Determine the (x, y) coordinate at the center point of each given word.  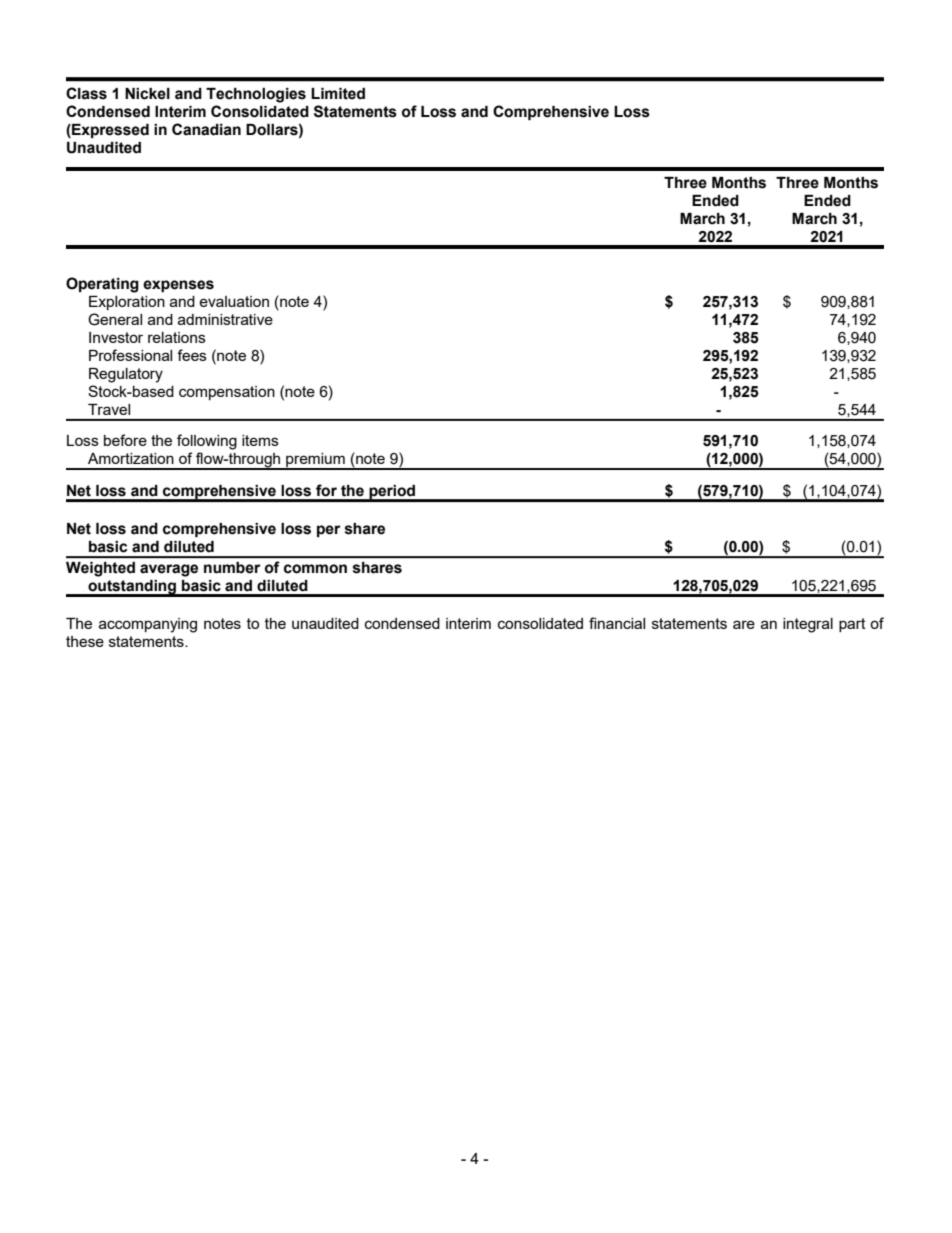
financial (617, 623)
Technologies (256, 95)
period (392, 493)
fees (192, 355)
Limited (338, 94)
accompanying (148, 625)
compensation (227, 393)
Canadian (206, 129)
